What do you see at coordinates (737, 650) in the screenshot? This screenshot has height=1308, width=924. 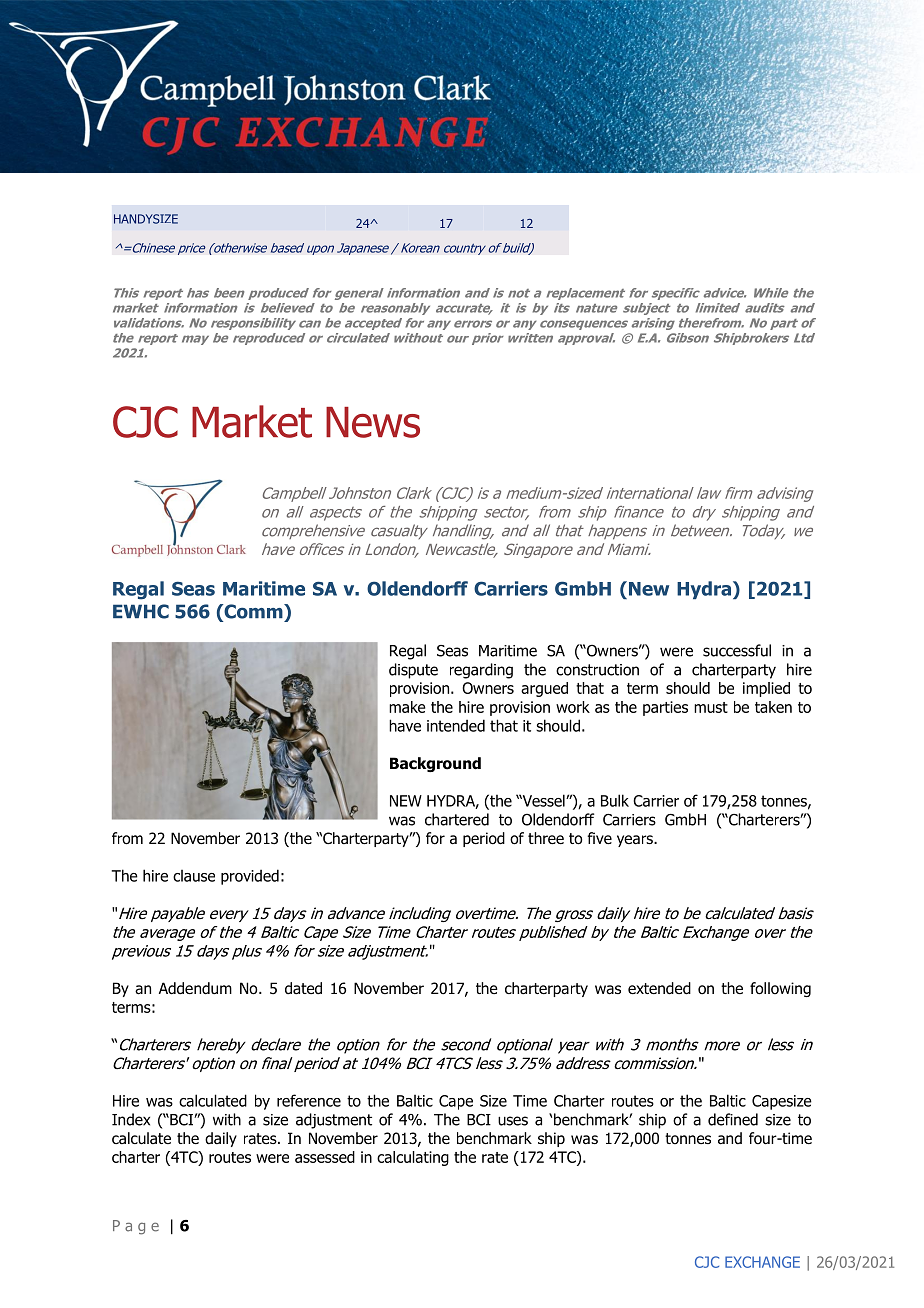 I see `successful` at bounding box center [737, 650].
